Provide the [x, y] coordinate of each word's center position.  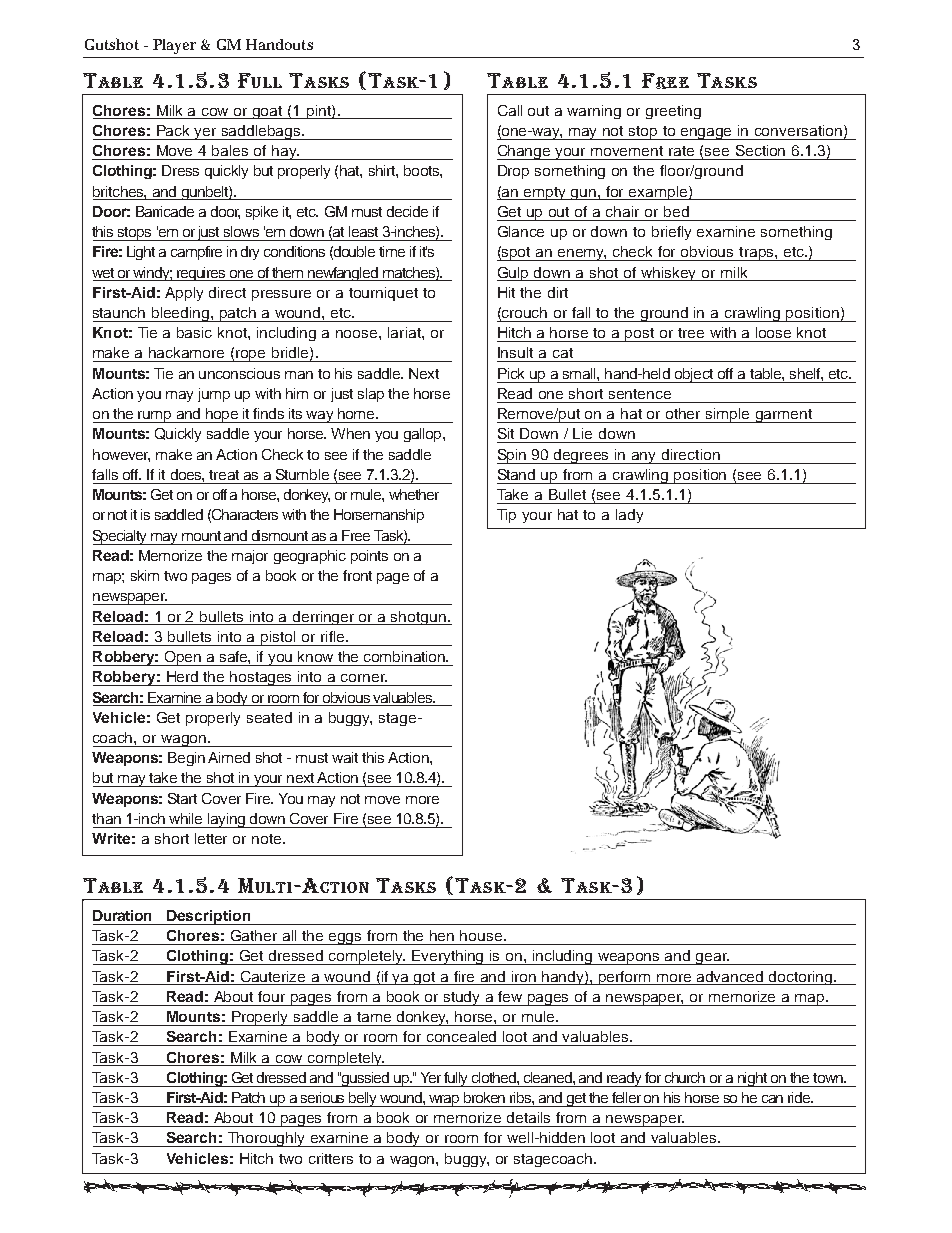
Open [182, 658]
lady [629, 516]
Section [760, 150]
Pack [173, 130]
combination [405, 656]
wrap [445, 1101]
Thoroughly [267, 1139]
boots [422, 170]
